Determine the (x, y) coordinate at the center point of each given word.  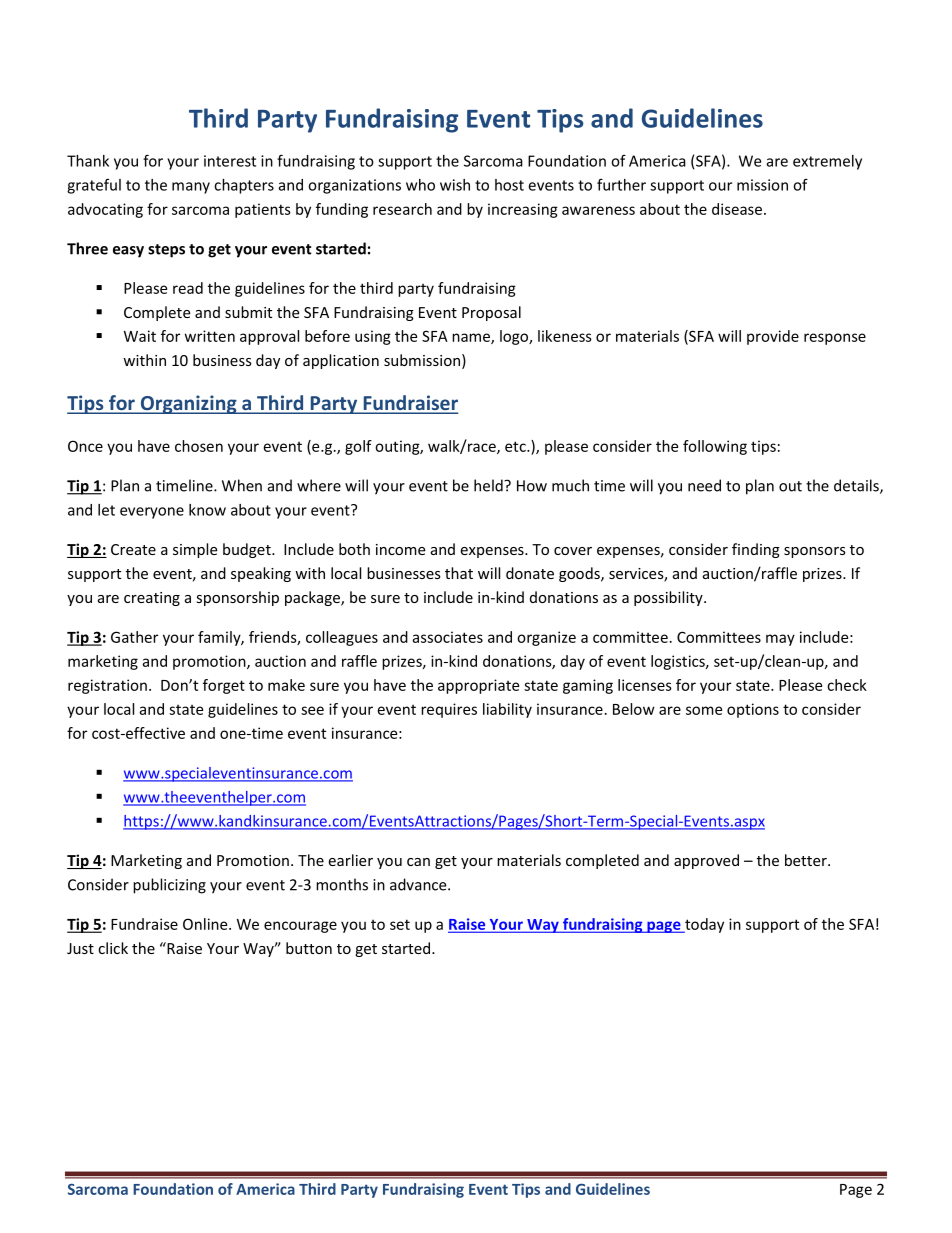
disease (737, 209)
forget (224, 686)
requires (449, 710)
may (780, 640)
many (191, 188)
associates (447, 637)
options (753, 710)
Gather (134, 637)
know (207, 510)
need (704, 485)
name (472, 338)
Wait (140, 336)
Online (206, 924)
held (489, 485)
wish (455, 185)
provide (773, 337)
